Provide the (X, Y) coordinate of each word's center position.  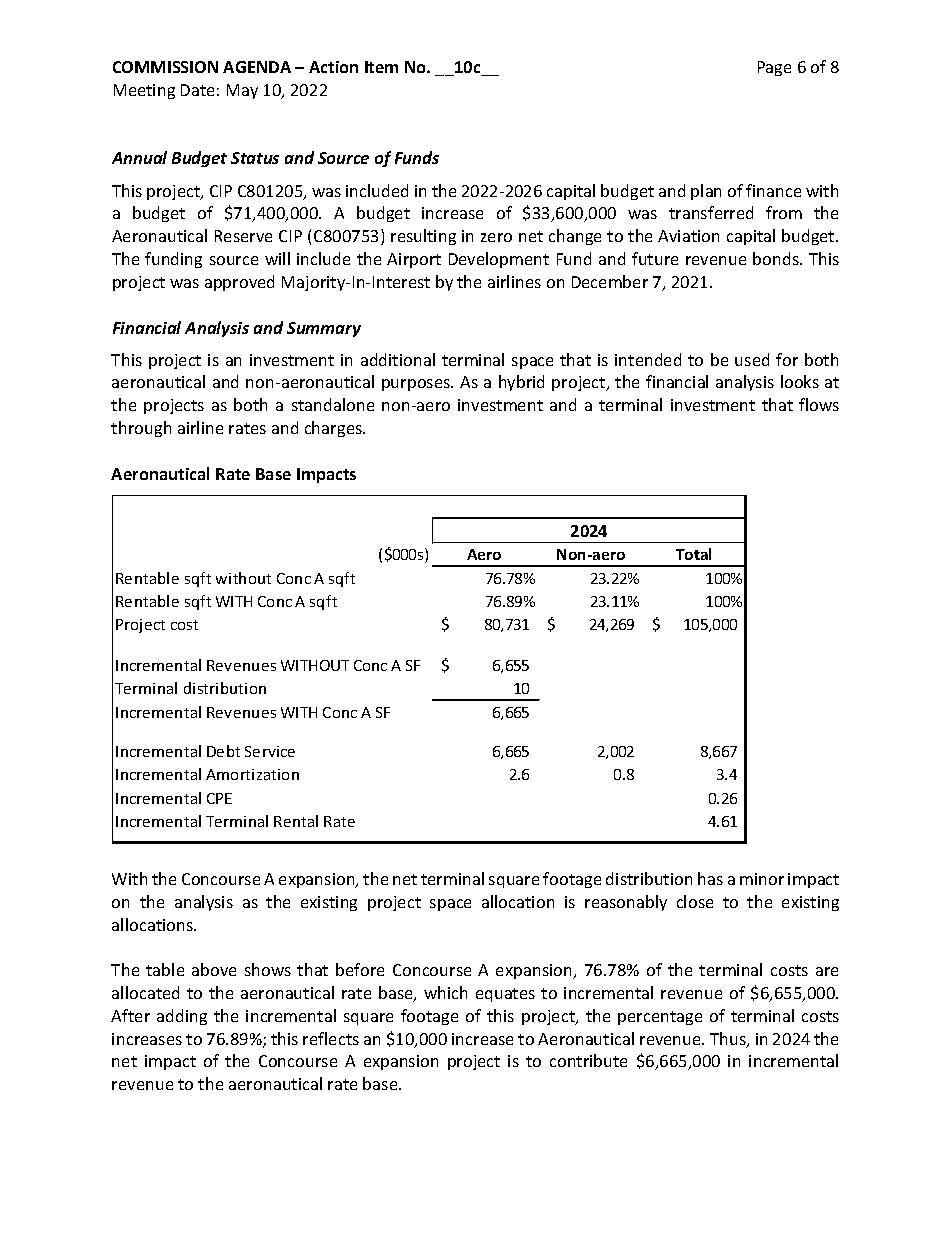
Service (270, 751)
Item (381, 67)
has (710, 878)
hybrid (521, 383)
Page (774, 68)
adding (182, 1017)
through (141, 429)
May (242, 91)
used (752, 359)
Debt (223, 751)
